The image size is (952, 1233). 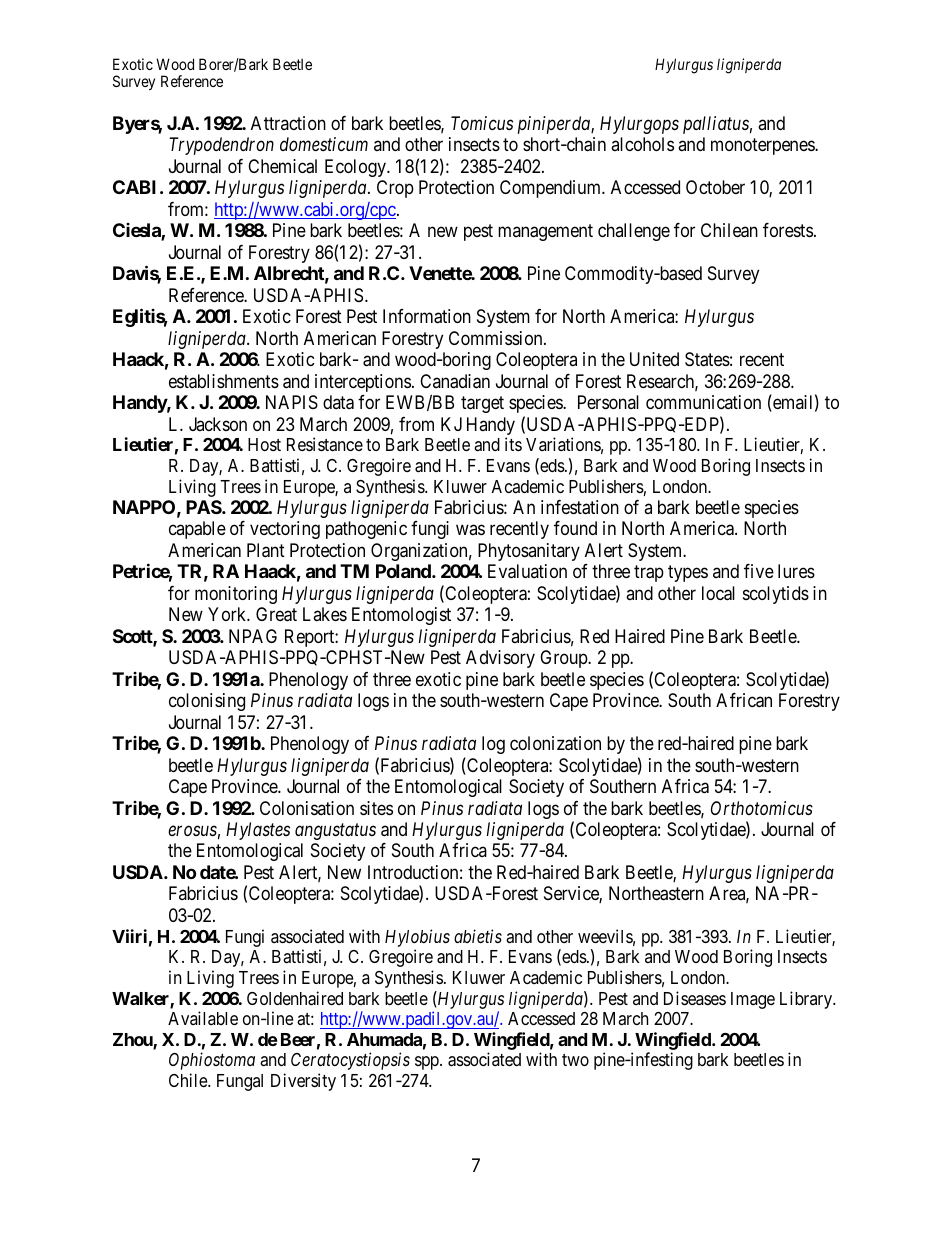 What do you see at coordinates (282, 166) in the image?
I see `Chemical` at bounding box center [282, 166].
